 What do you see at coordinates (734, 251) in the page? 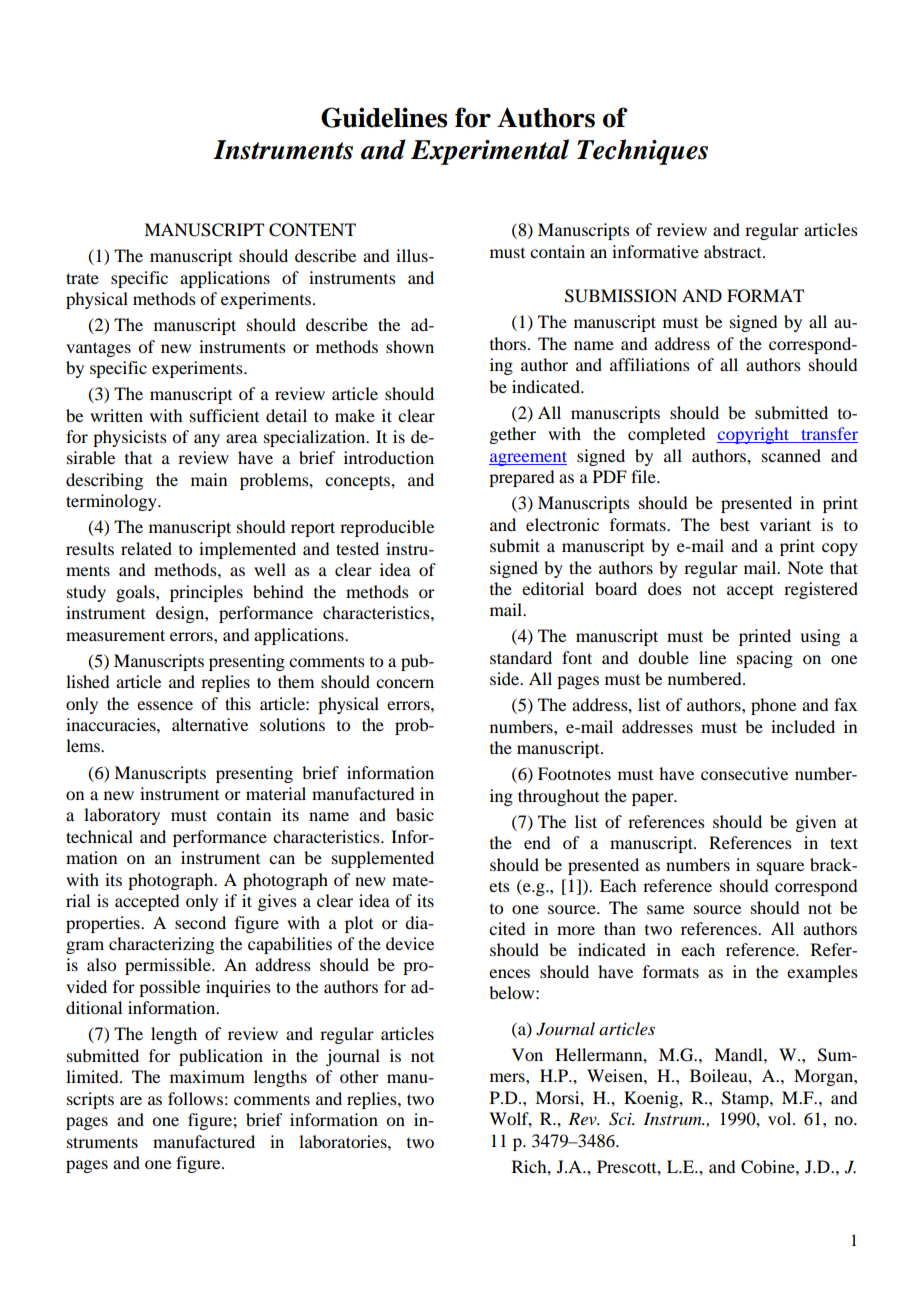
I see `abstract` at bounding box center [734, 251].
